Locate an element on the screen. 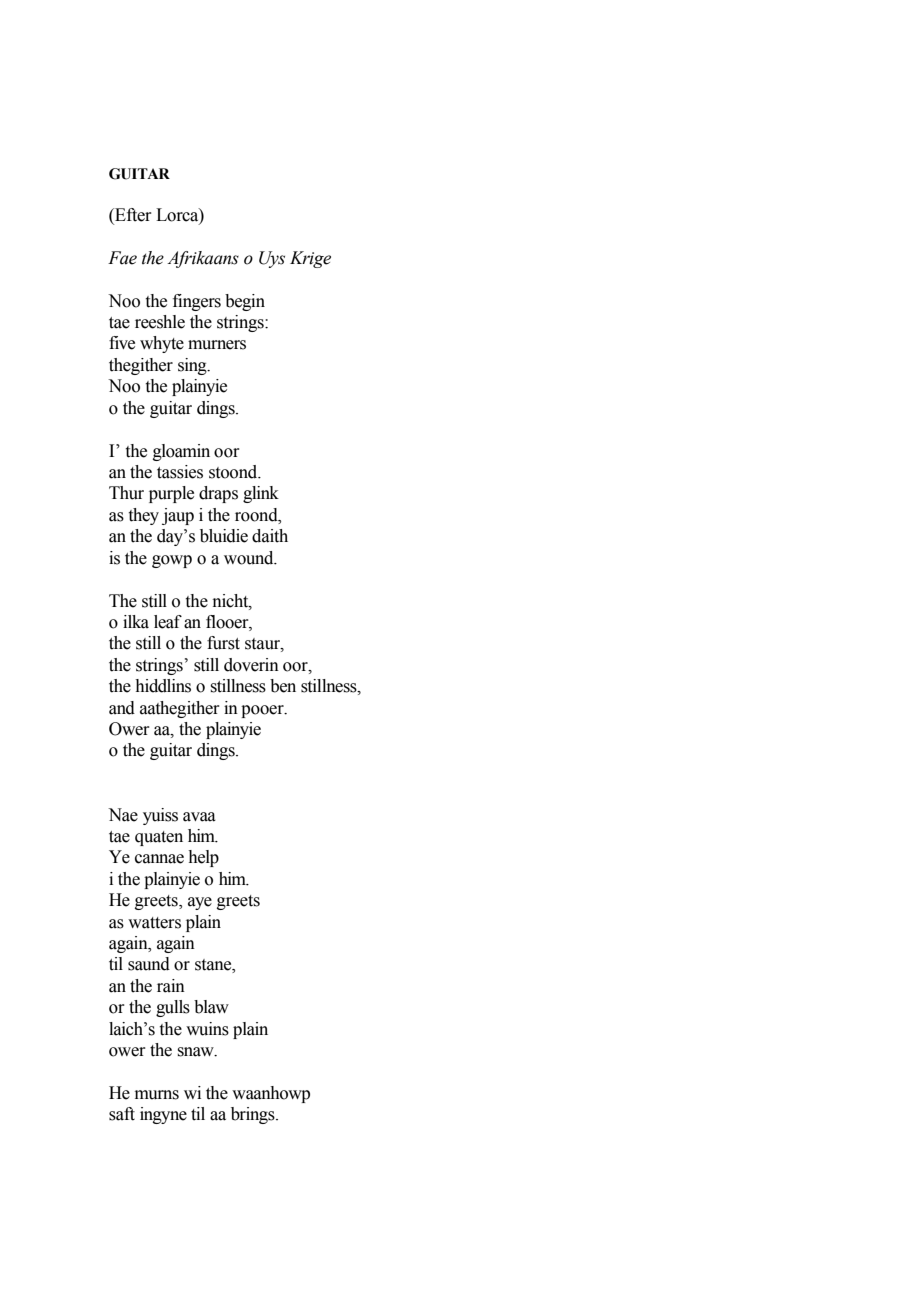 The image size is (924, 1308). gulls is located at coordinates (173, 1008).
